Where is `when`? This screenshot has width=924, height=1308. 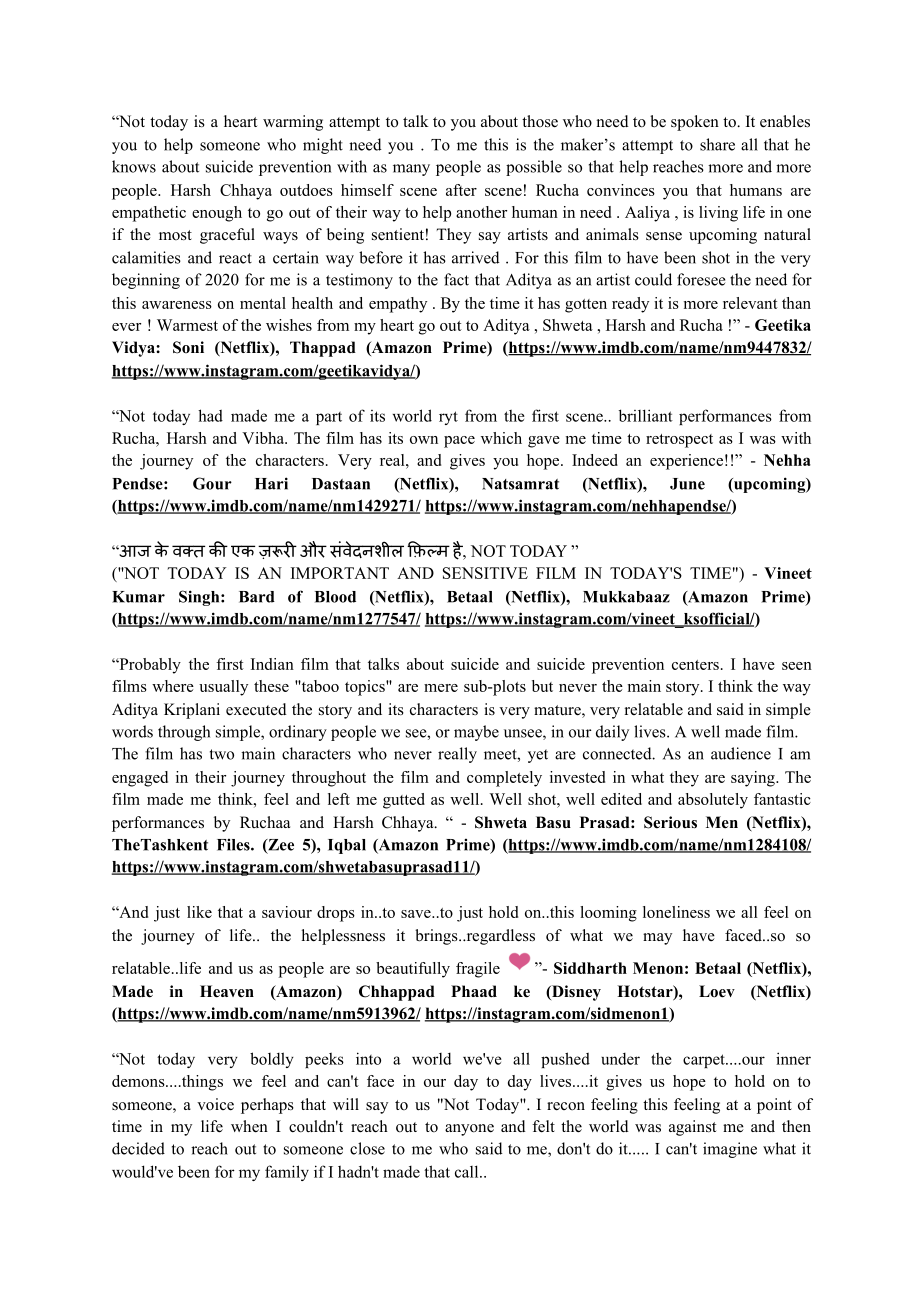
when is located at coordinates (249, 1126).
